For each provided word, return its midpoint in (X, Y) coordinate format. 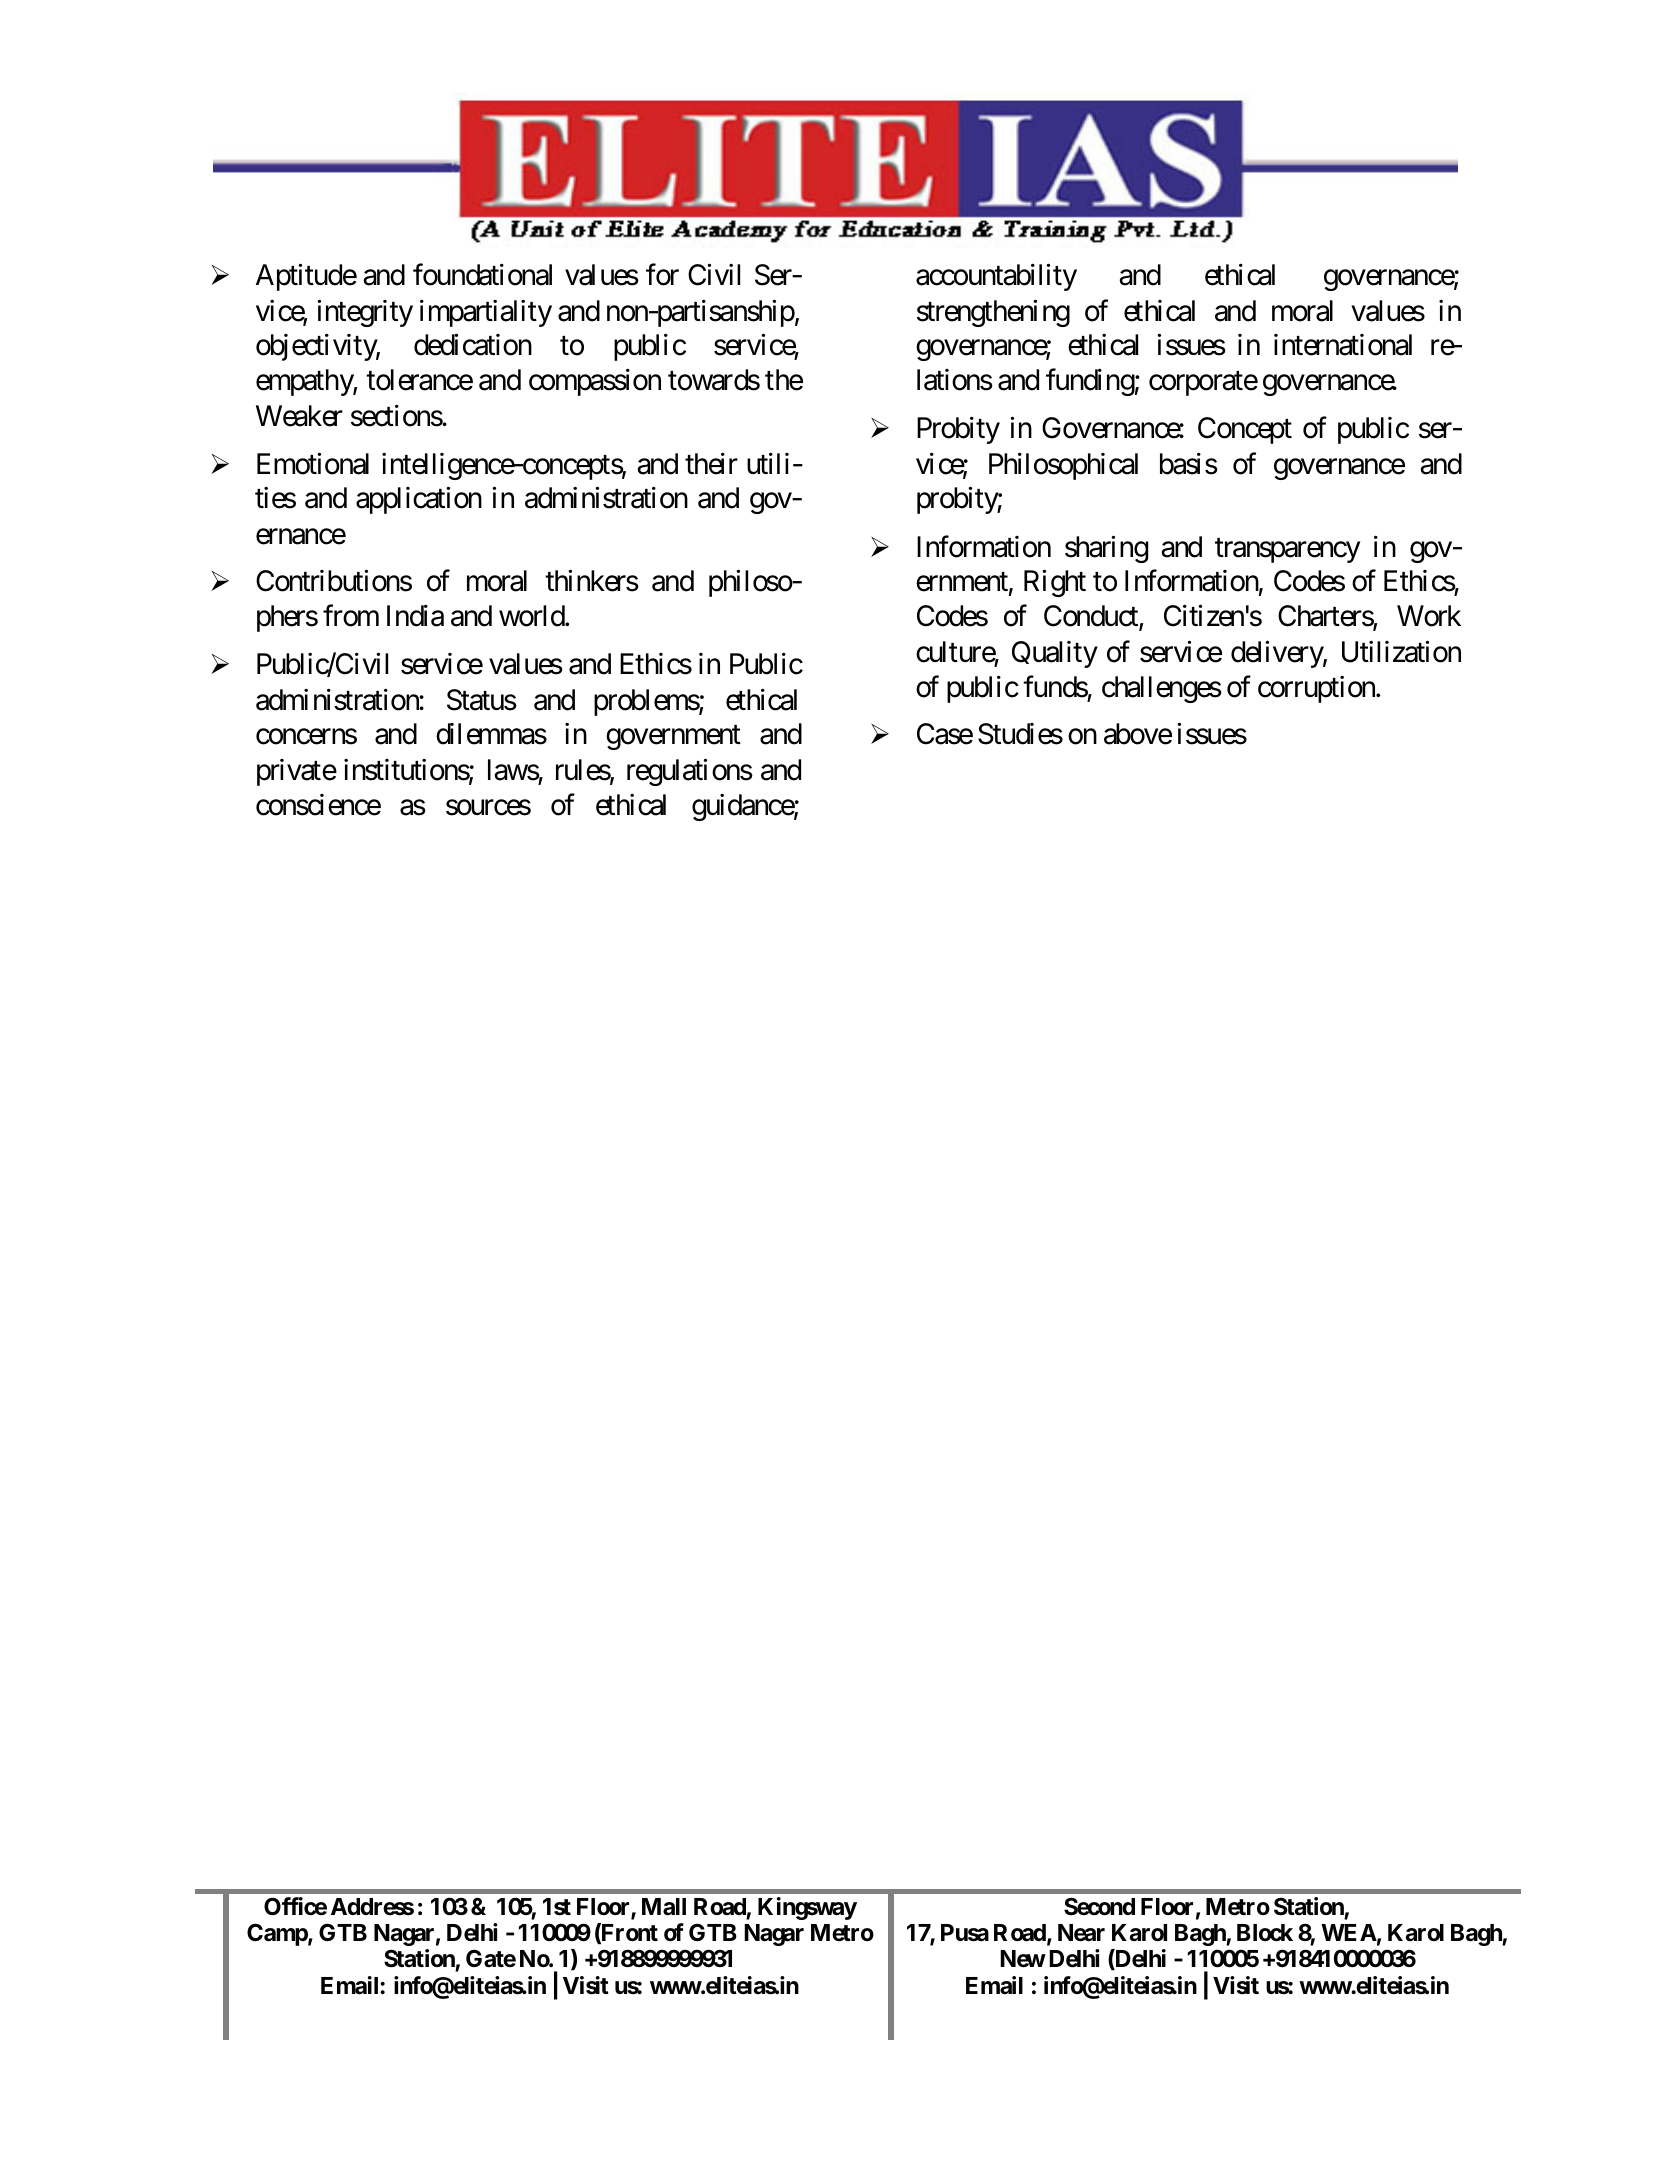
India (415, 616)
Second (1099, 1906)
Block (1265, 1933)
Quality (1055, 654)
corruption (1317, 689)
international (1343, 345)
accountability (996, 277)
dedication (473, 345)
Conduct (1092, 617)
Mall (664, 1907)
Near (1081, 1933)
